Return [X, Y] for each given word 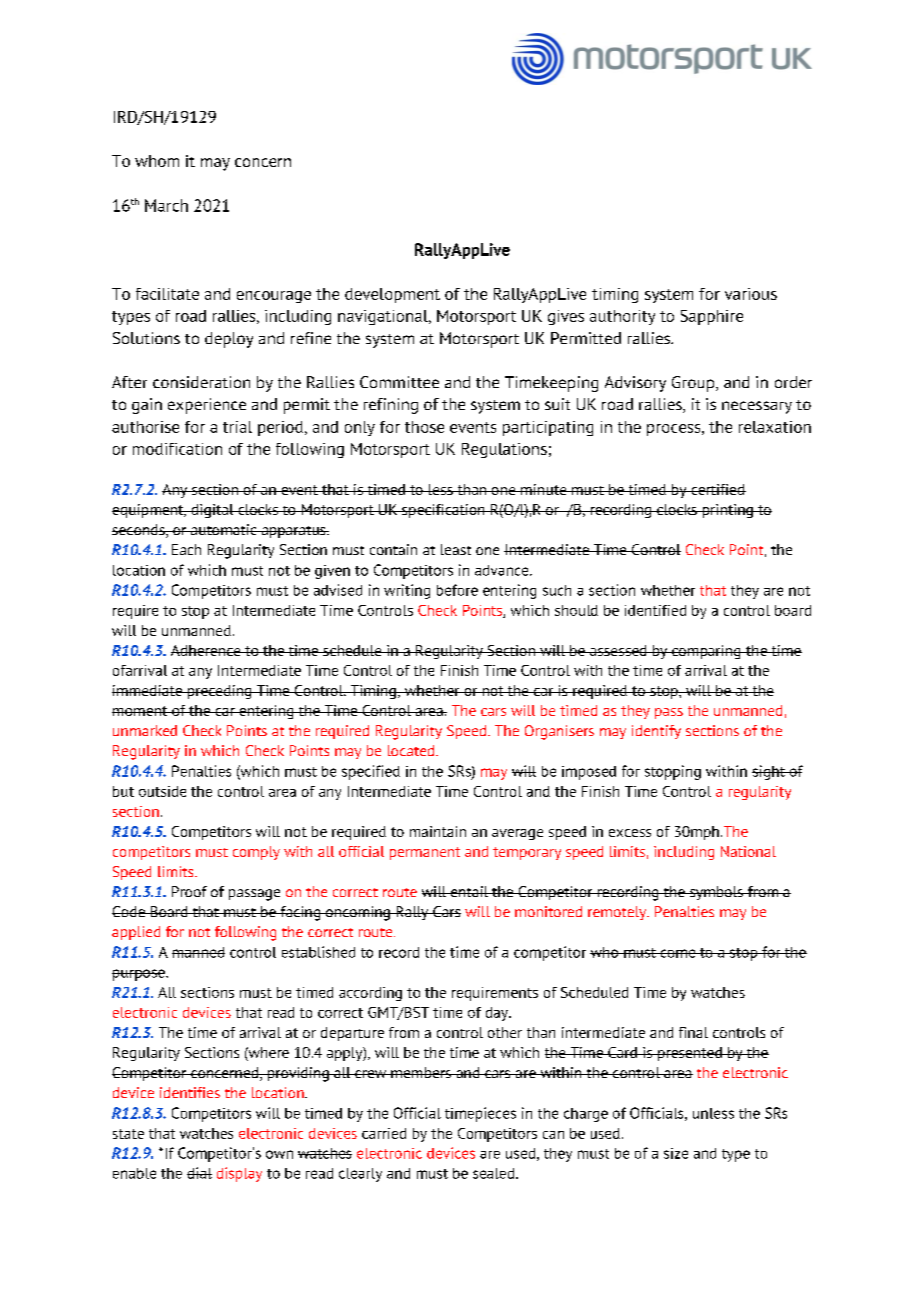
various [751, 294]
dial [199, 1173]
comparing [706, 652]
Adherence [207, 650]
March [166, 205]
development [392, 295]
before [457, 590]
